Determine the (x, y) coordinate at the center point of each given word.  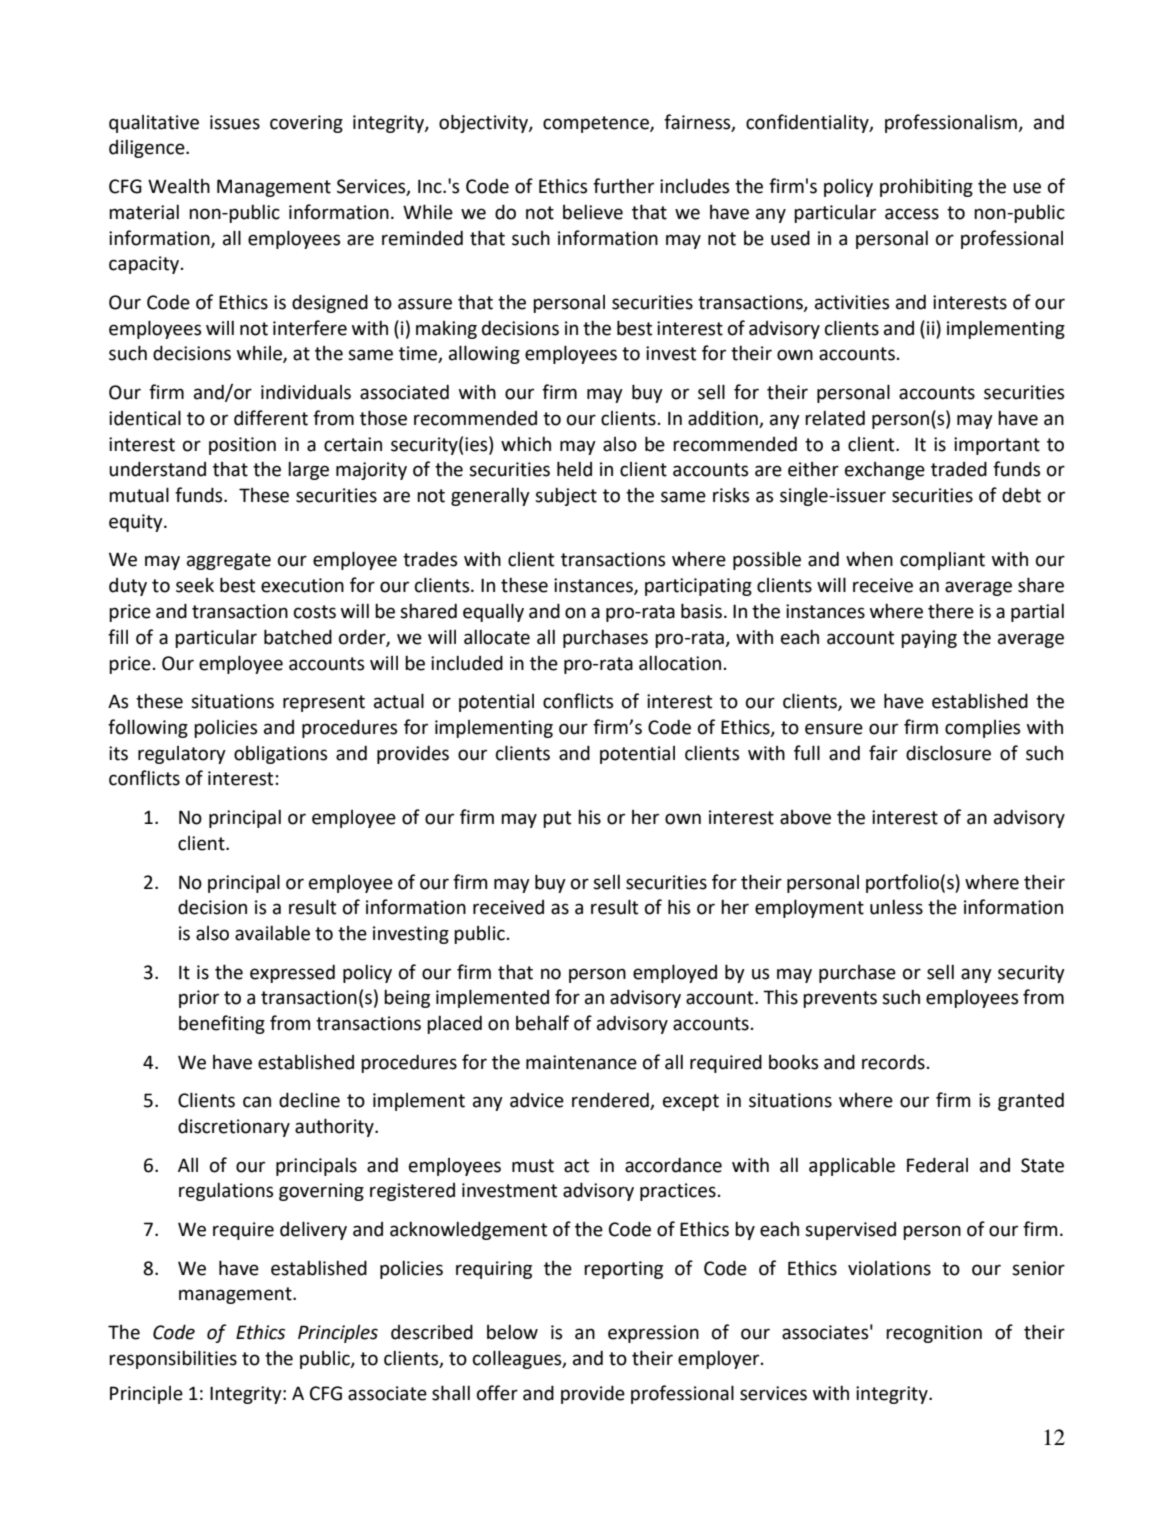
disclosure (948, 753)
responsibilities (173, 1359)
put (557, 819)
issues (235, 122)
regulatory (182, 755)
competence (597, 124)
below (512, 1332)
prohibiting (926, 187)
